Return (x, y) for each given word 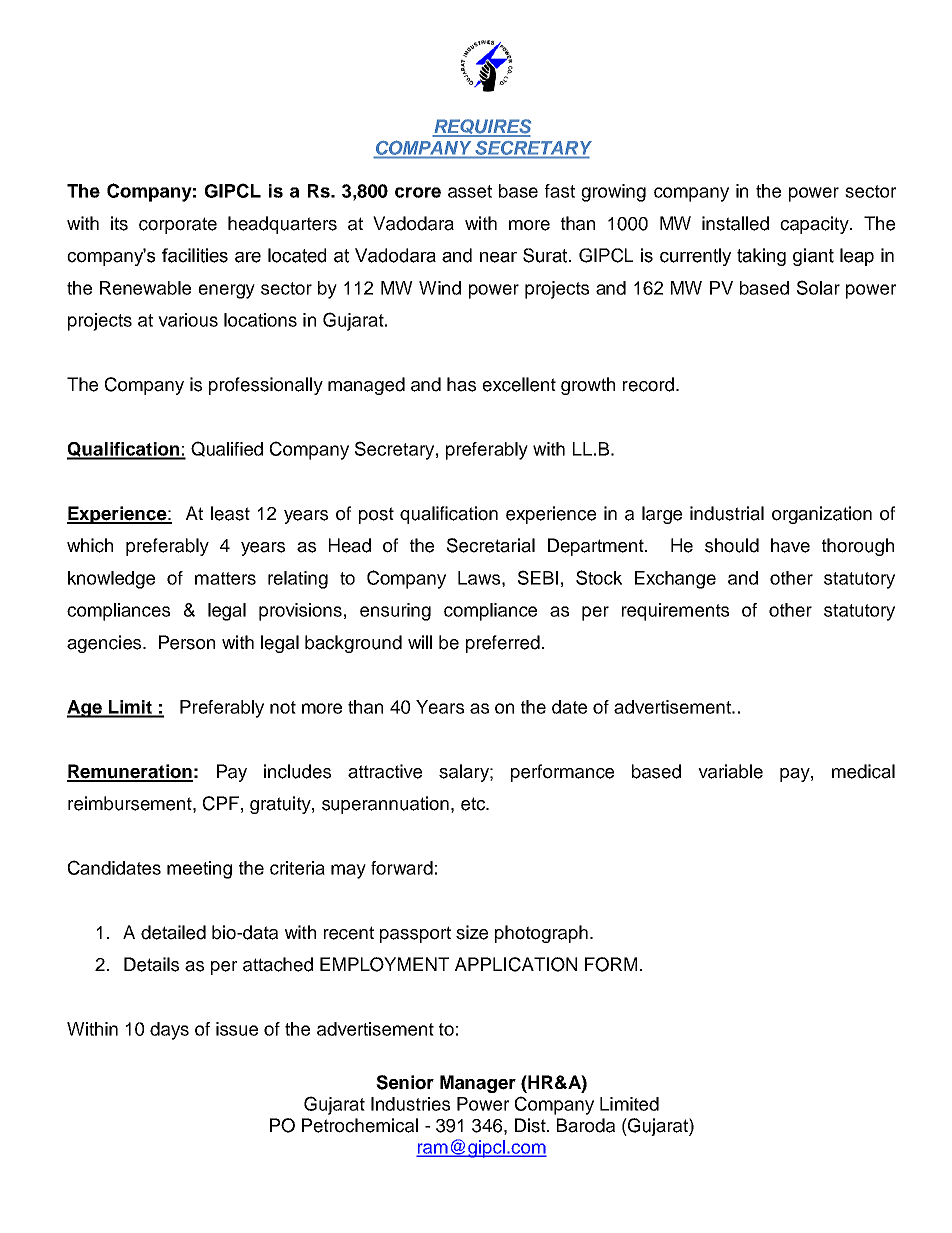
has (461, 384)
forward (402, 868)
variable (730, 771)
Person (187, 642)
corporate (178, 225)
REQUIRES (481, 127)
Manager (478, 1084)
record (650, 384)
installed (735, 223)
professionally (266, 386)
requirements (675, 612)
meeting (199, 870)
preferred (503, 644)
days (169, 1031)
